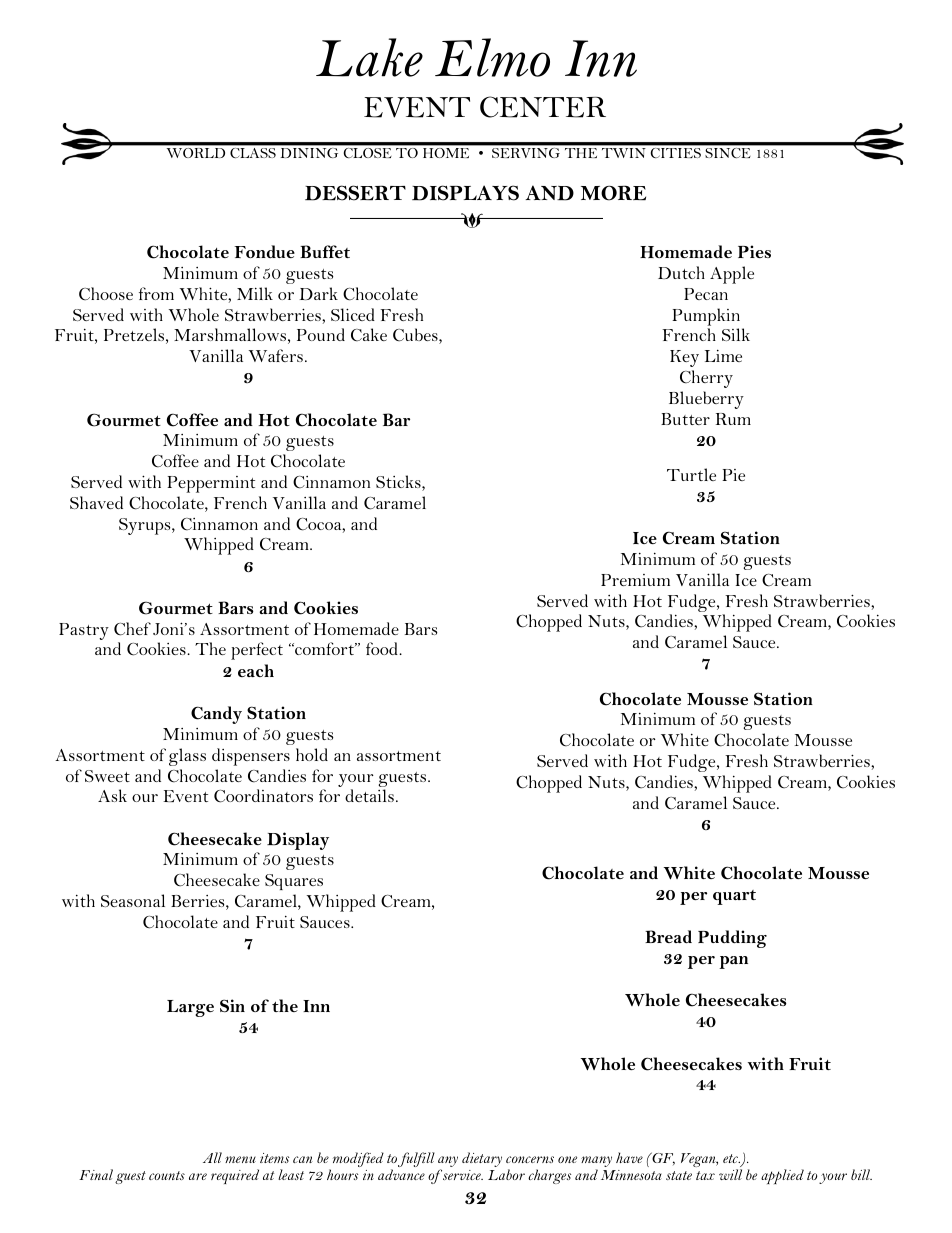 Image resolution: width=952 pixels, height=1233 pixels. I want to click on WORLD, so click(196, 153).
